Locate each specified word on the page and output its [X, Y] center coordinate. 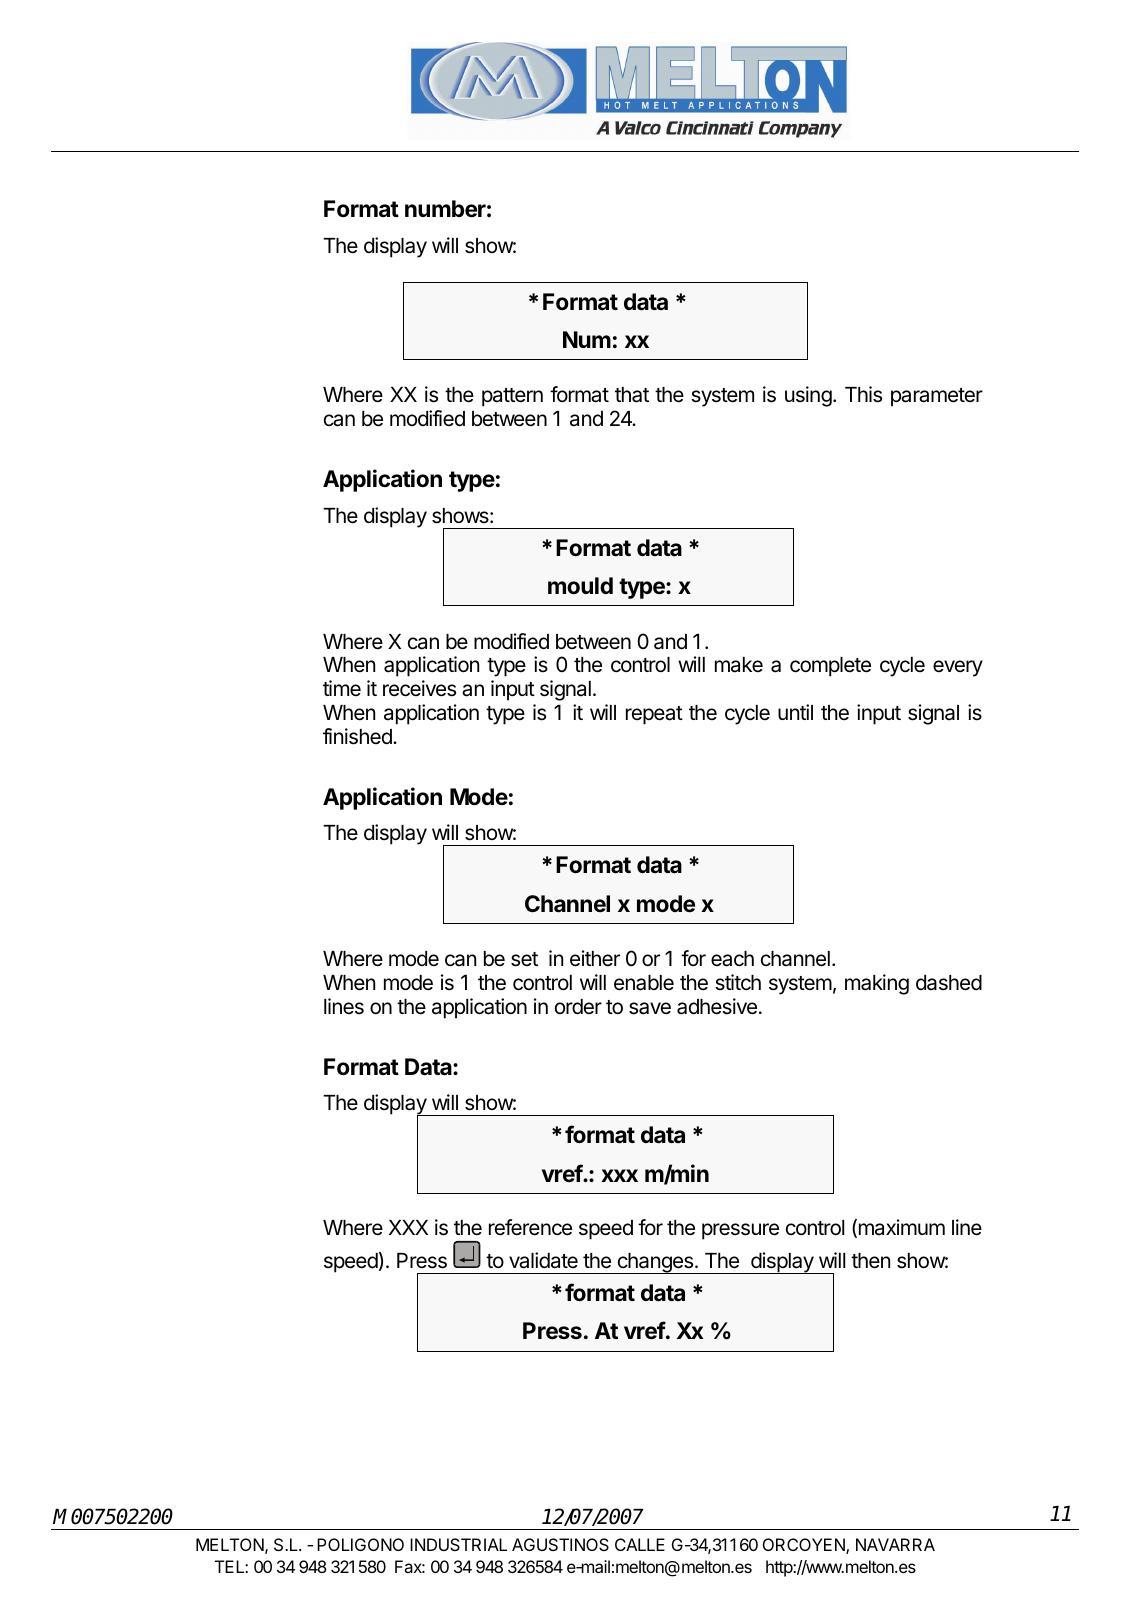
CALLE [640, 1544]
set [524, 959]
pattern [512, 397]
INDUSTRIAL [458, 1544]
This [863, 394]
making [877, 984]
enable [644, 983]
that [632, 395]
